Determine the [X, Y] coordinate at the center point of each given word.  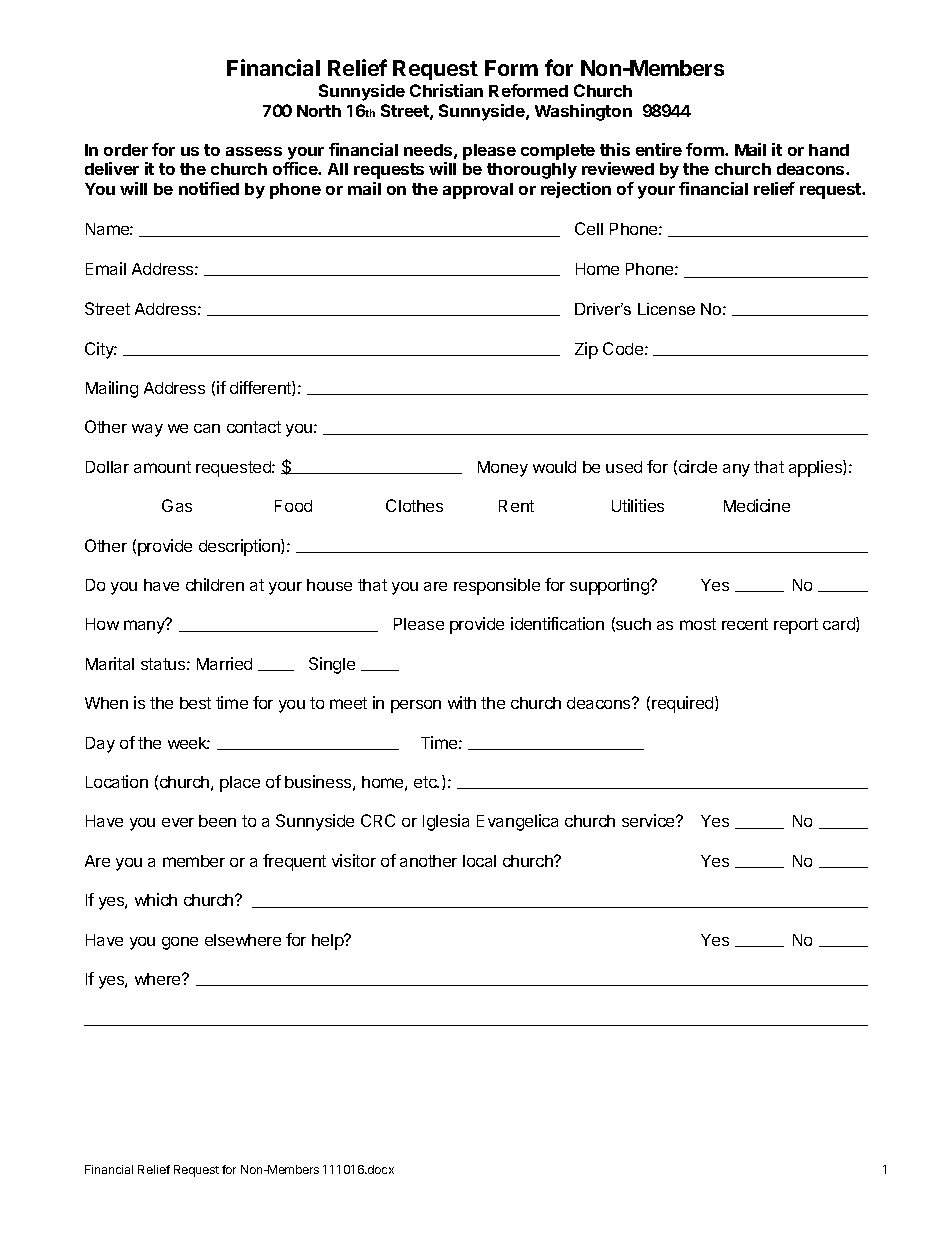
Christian [446, 90]
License [666, 309]
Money [503, 469]
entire [659, 149]
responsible [497, 586]
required [682, 704]
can [207, 428]
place [240, 784]
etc [426, 782]
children [215, 584]
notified [209, 188]
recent [745, 624]
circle [698, 466]
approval [478, 191]
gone [180, 943]
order [126, 150]
